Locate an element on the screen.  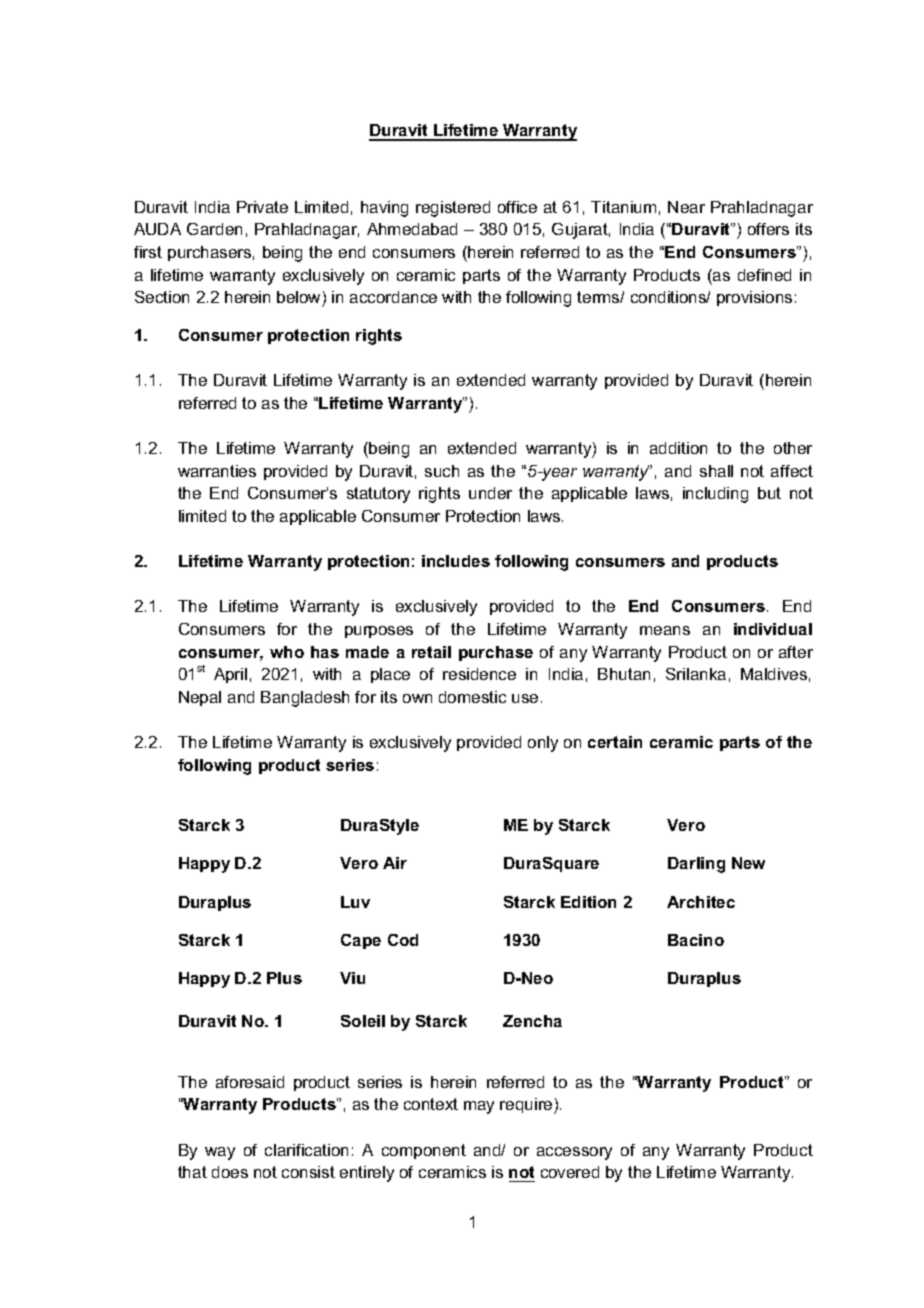
Near is located at coordinates (686, 207).
